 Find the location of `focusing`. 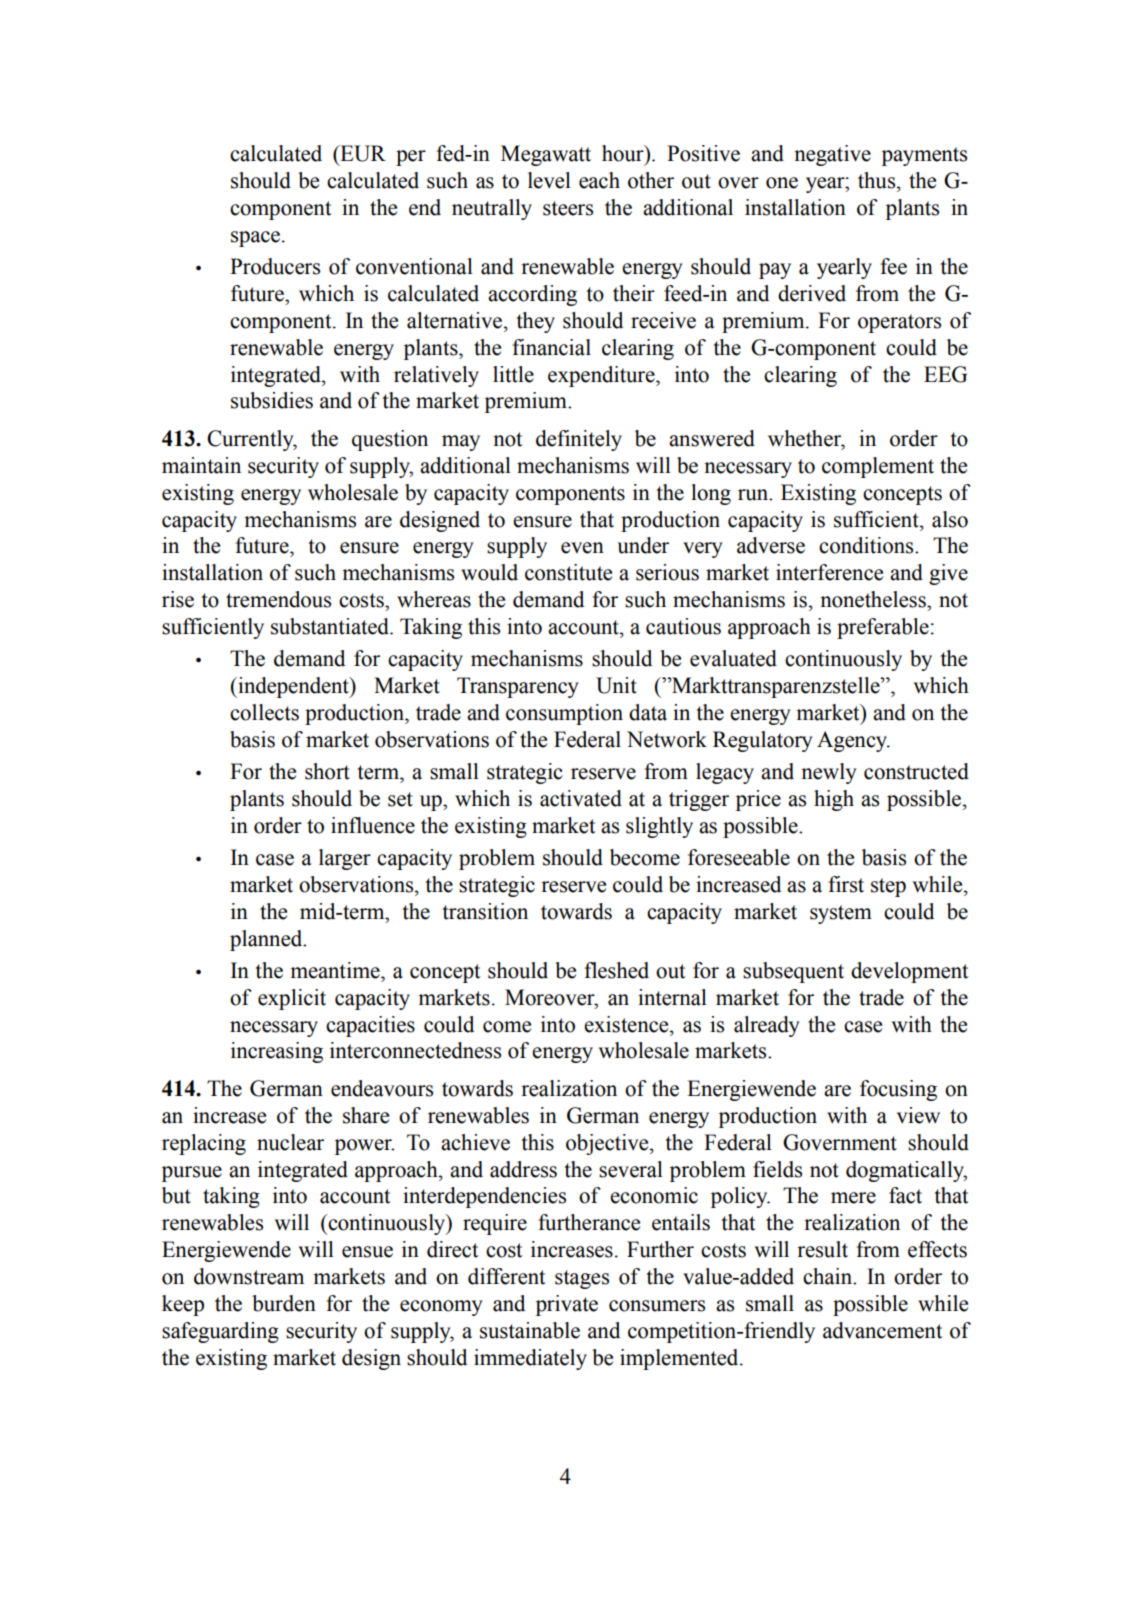

focusing is located at coordinates (898, 1090).
